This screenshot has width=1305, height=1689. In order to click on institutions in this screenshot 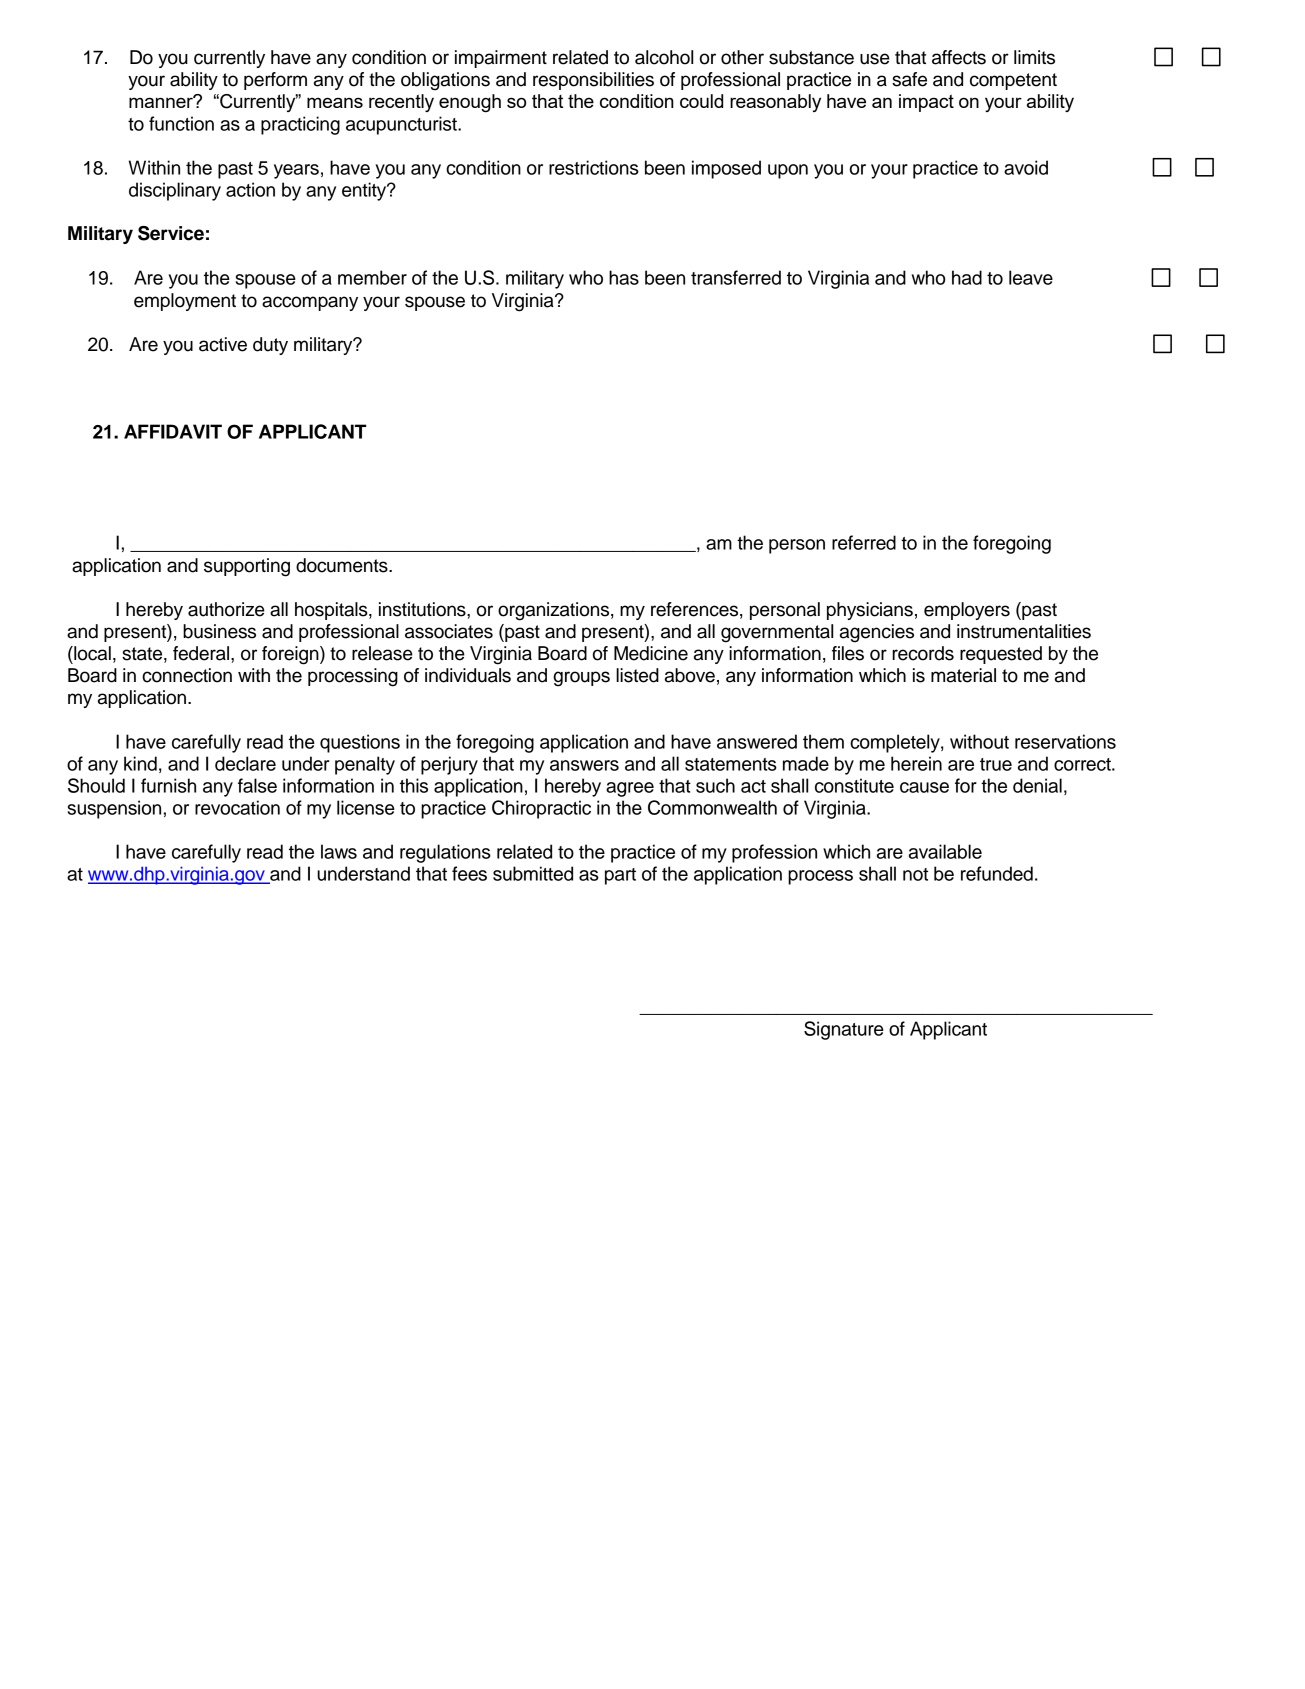, I will do `click(423, 609)`.
